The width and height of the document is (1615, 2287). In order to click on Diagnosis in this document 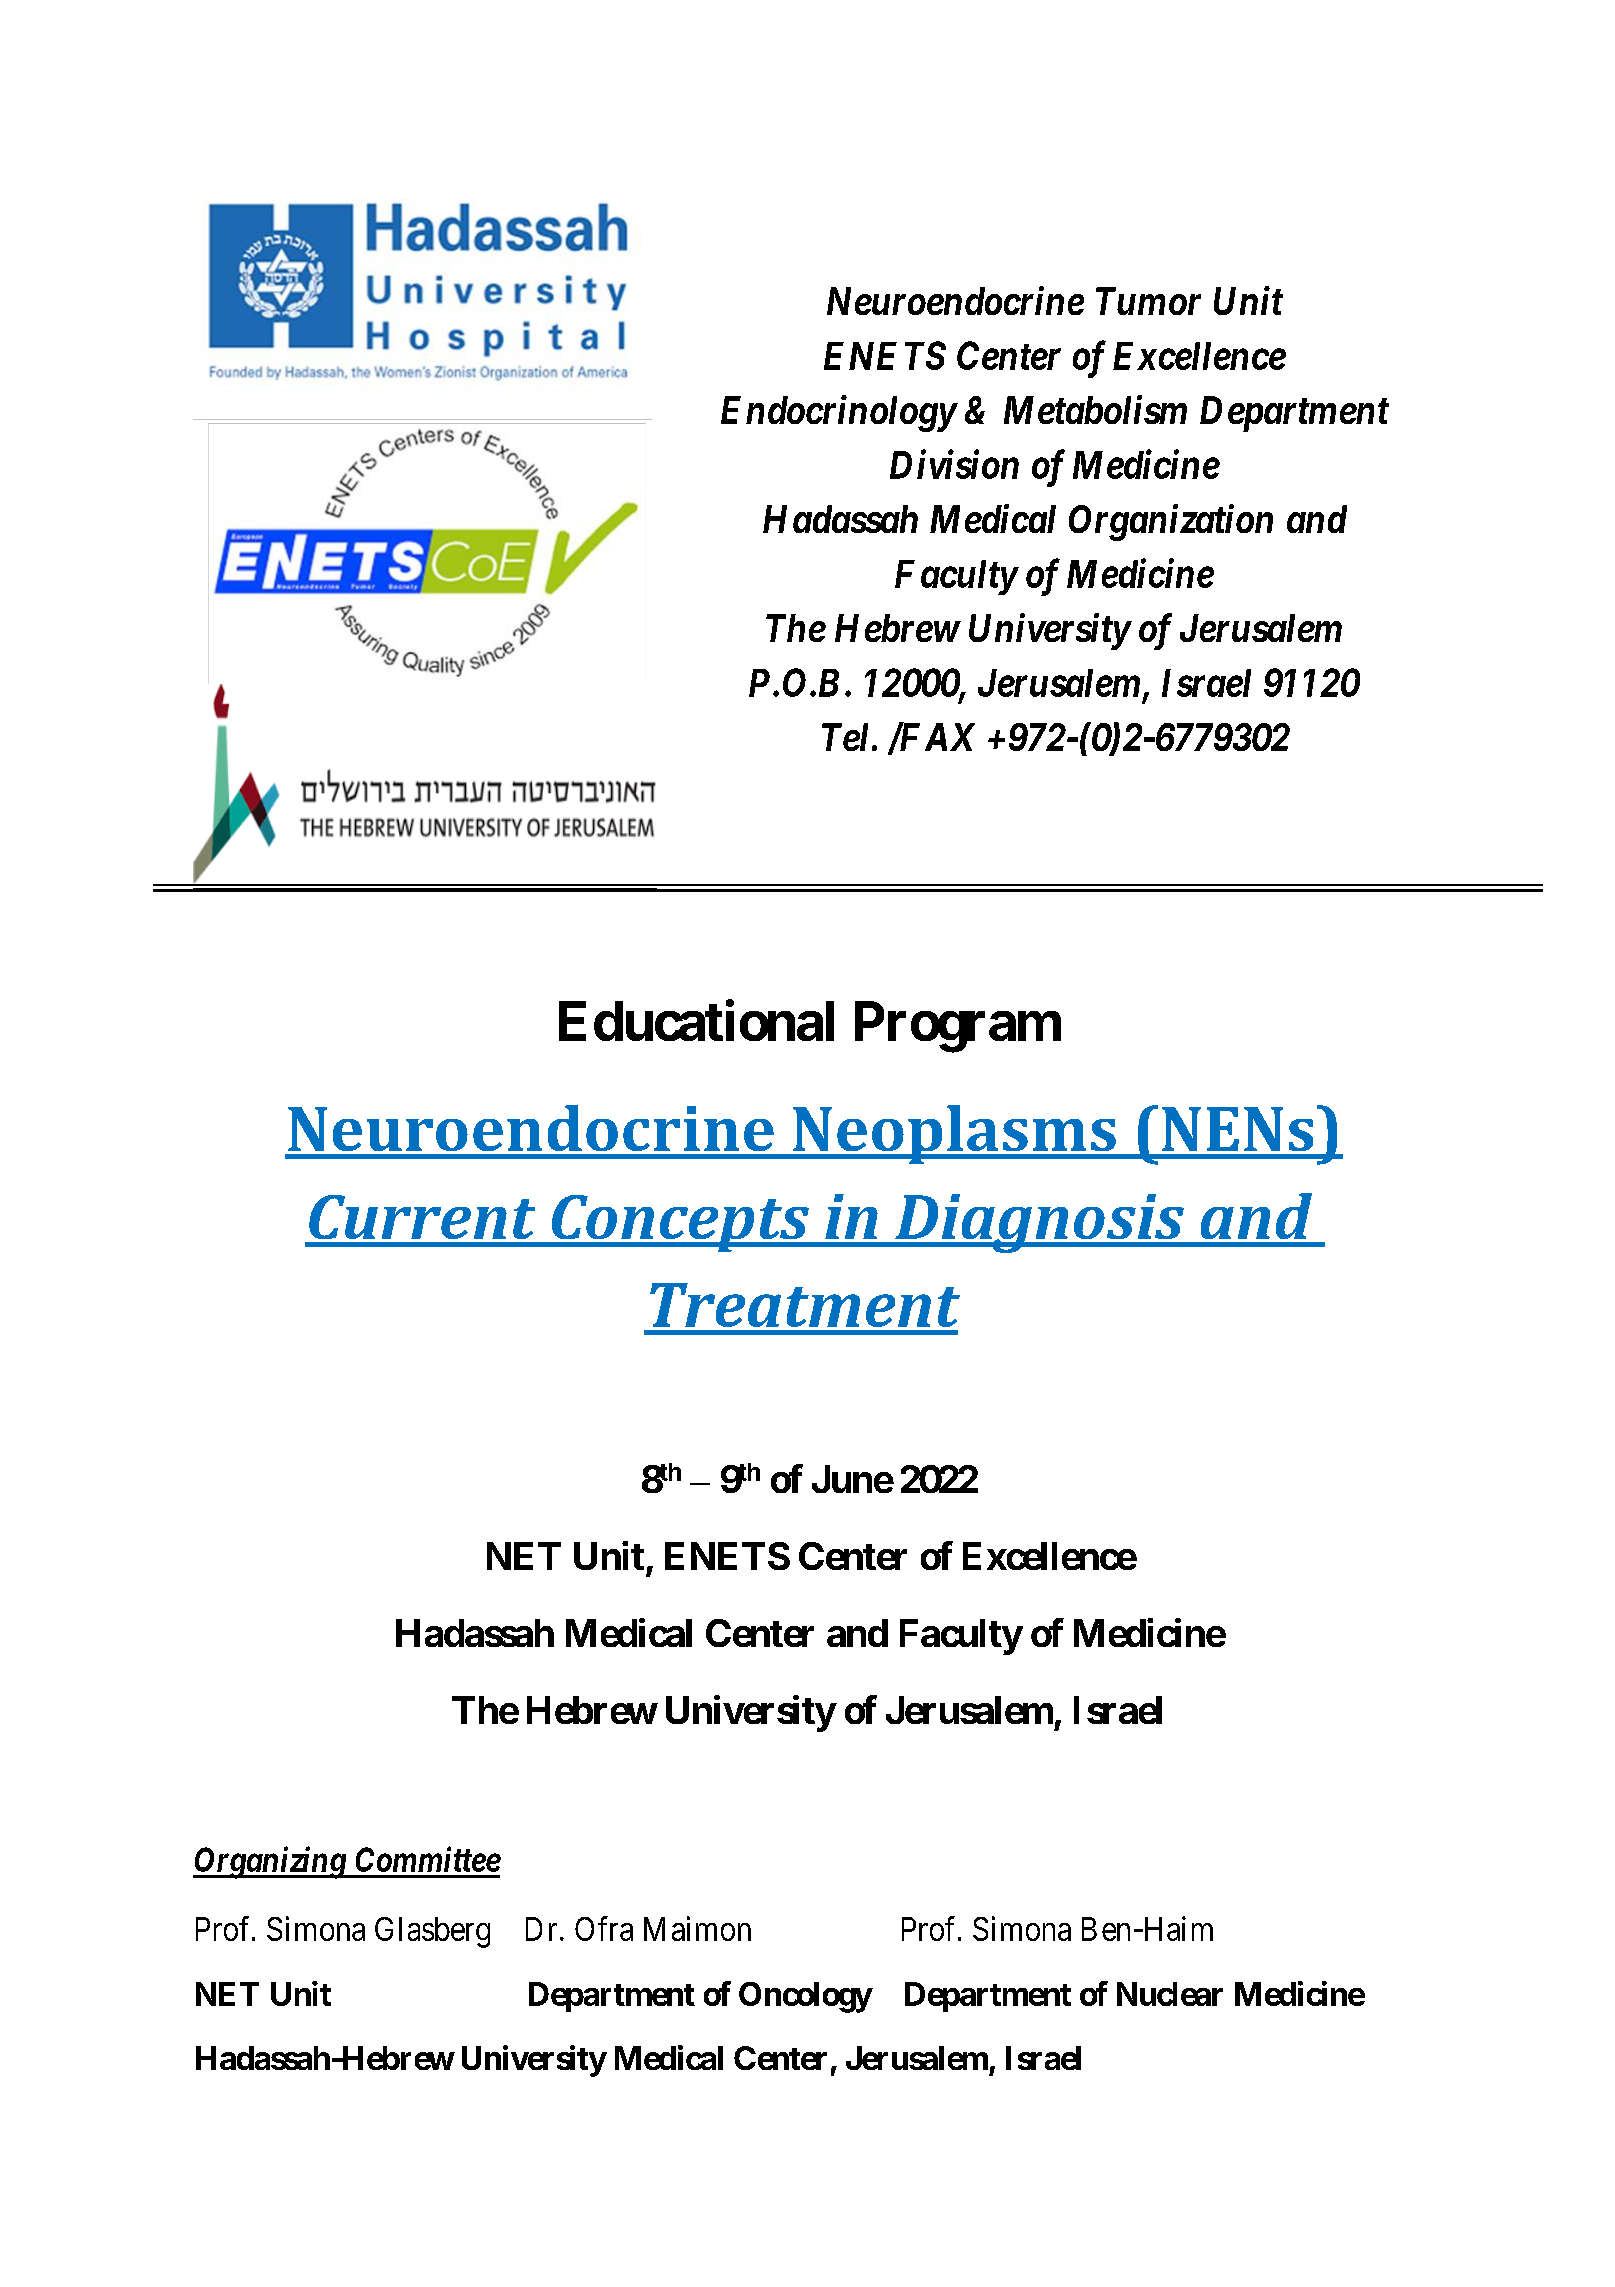, I will do `click(1039, 1223)`.
